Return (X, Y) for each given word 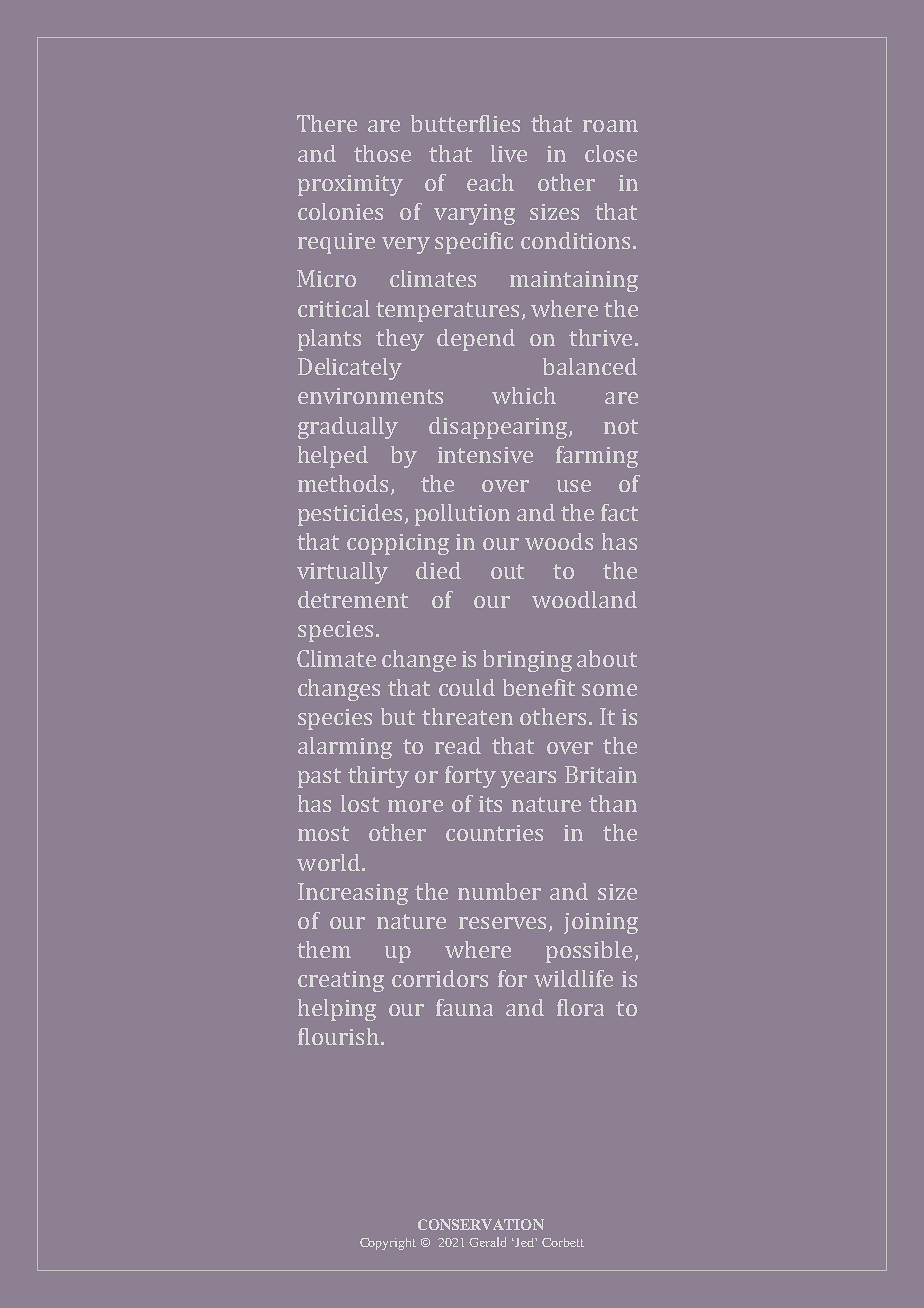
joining (601, 923)
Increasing (353, 894)
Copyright (388, 1244)
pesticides (350, 515)
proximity (350, 185)
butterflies (465, 123)
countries (494, 833)
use (574, 486)
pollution (462, 515)
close (611, 153)
